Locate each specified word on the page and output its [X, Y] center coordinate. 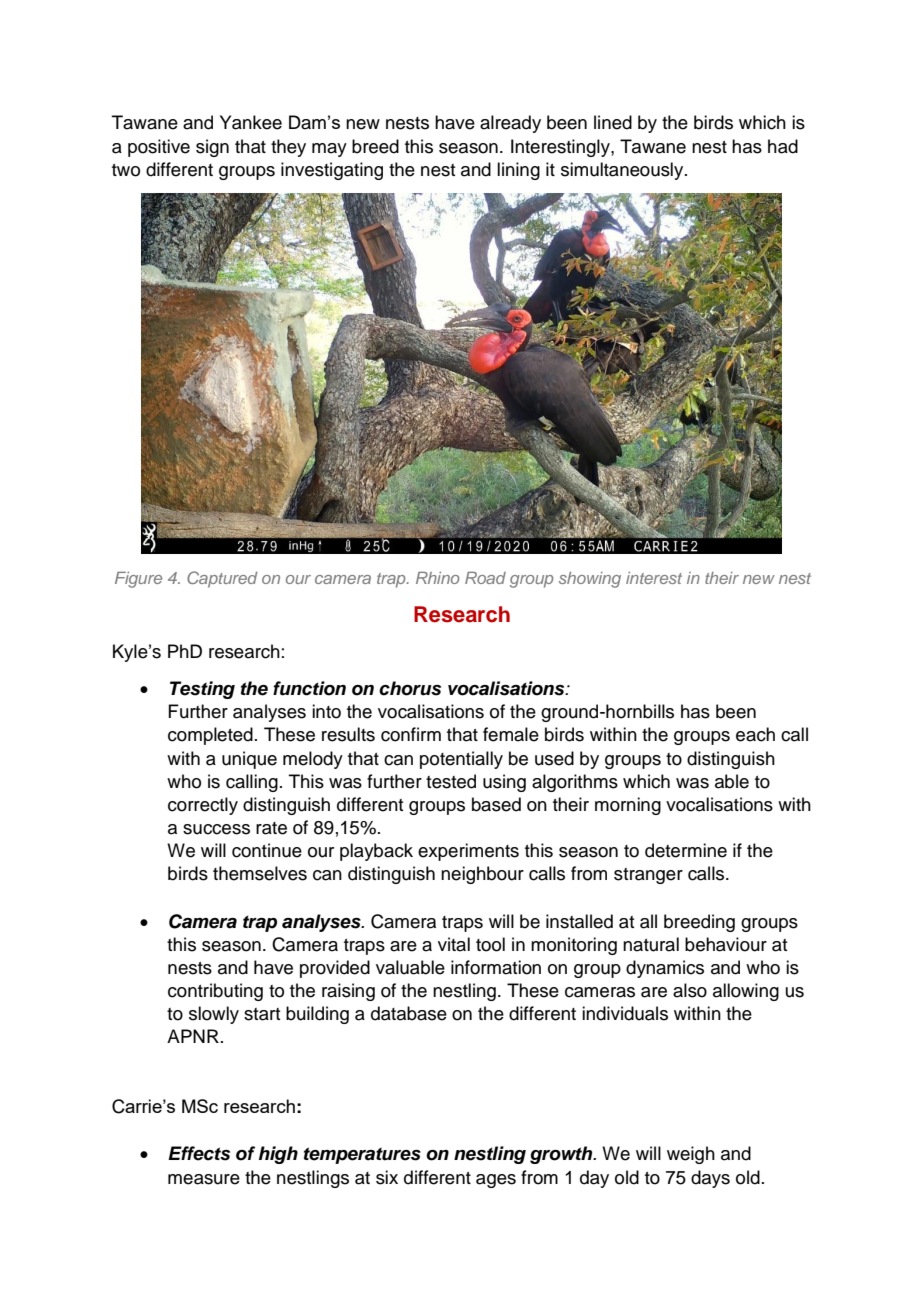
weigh [691, 1155]
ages [496, 1181]
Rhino [437, 578]
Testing [202, 690]
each [755, 734]
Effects [199, 1153]
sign [212, 148]
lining [518, 171]
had [783, 146]
